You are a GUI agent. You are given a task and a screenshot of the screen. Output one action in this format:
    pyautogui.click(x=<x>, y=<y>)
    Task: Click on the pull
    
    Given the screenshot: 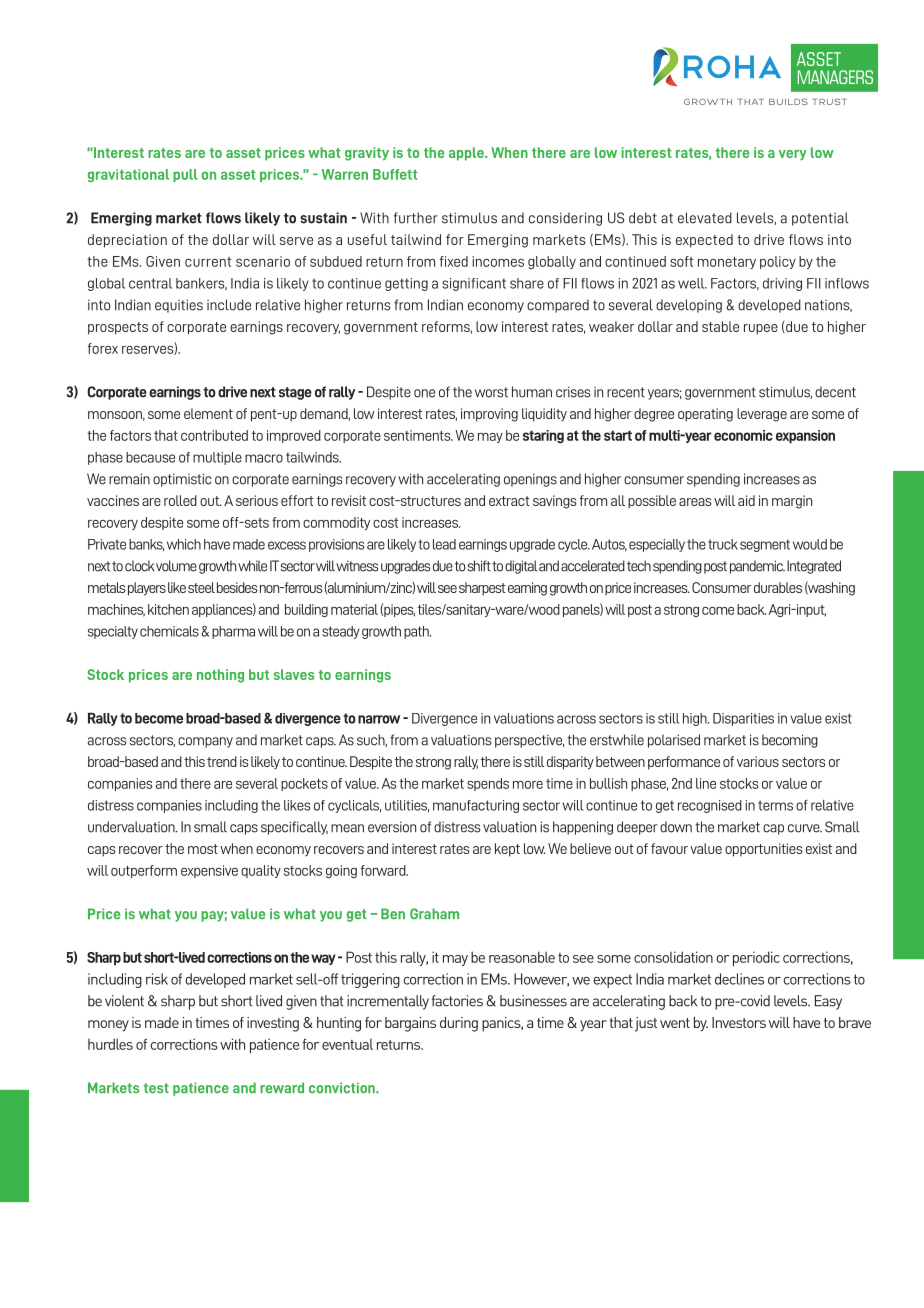 What is the action you would take?
    pyautogui.click(x=185, y=175)
